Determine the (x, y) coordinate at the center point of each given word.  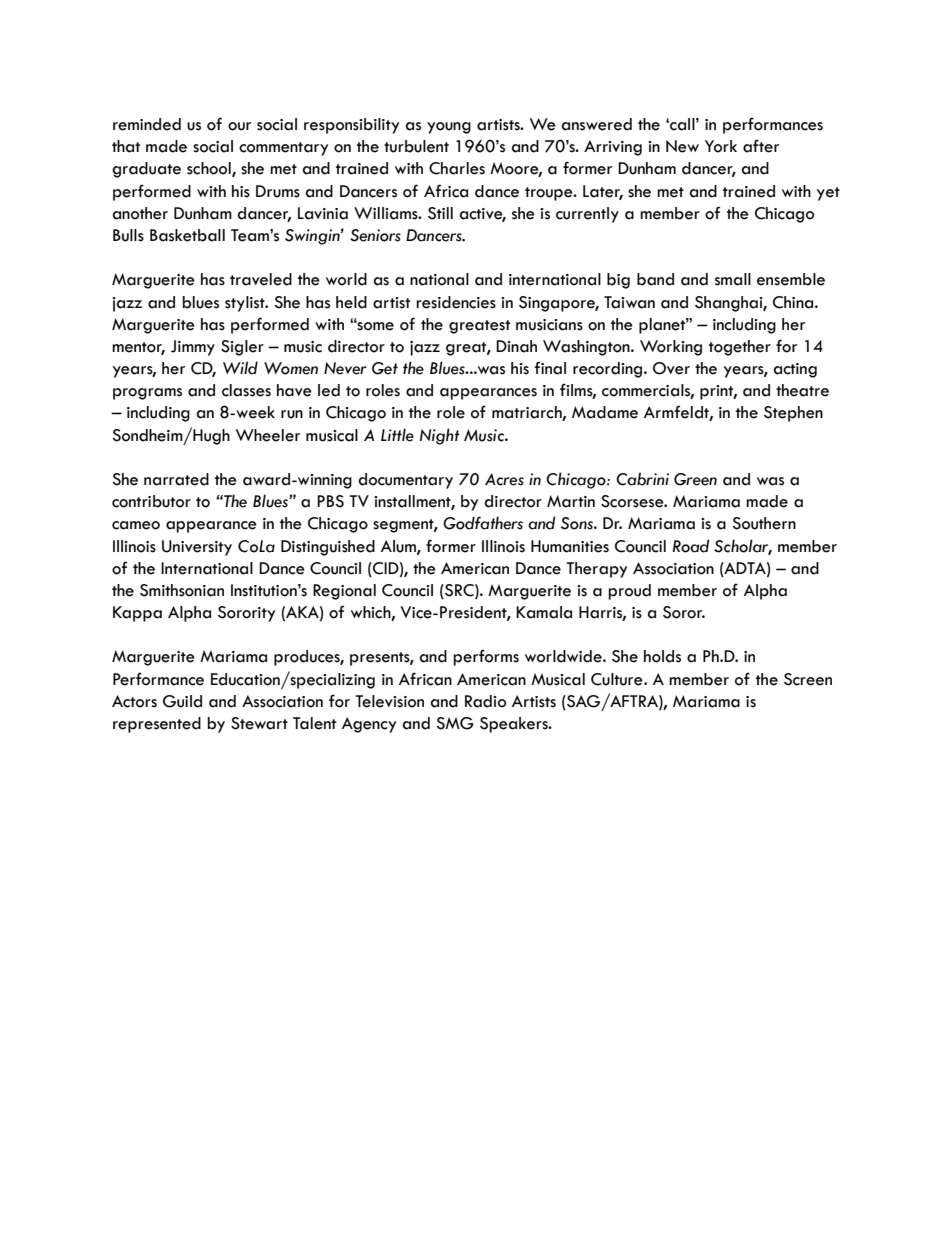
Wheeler (268, 435)
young (449, 128)
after (761, 146)
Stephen (793, 414)
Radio (485, 701)
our (239, 126)
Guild (182, 701)
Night (440, 436)
